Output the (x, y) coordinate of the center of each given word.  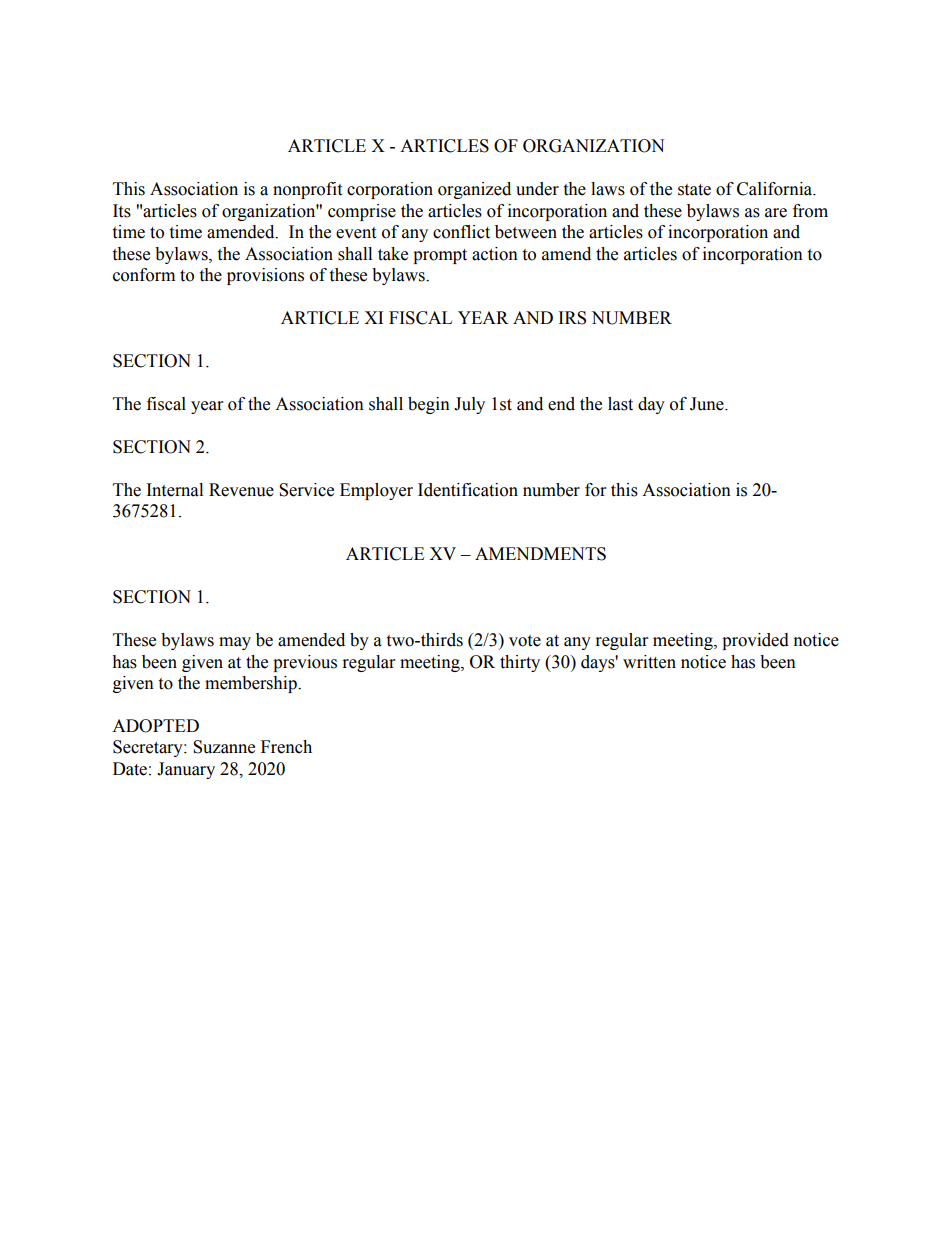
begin (429, 405)
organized (474, 190)
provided (755, 641)
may (235, 643)
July (469, 405)
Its (122, 211)
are (776, 213)
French (286, 747)
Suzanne (224, 747)
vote (525, 641)
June (708, 404)
